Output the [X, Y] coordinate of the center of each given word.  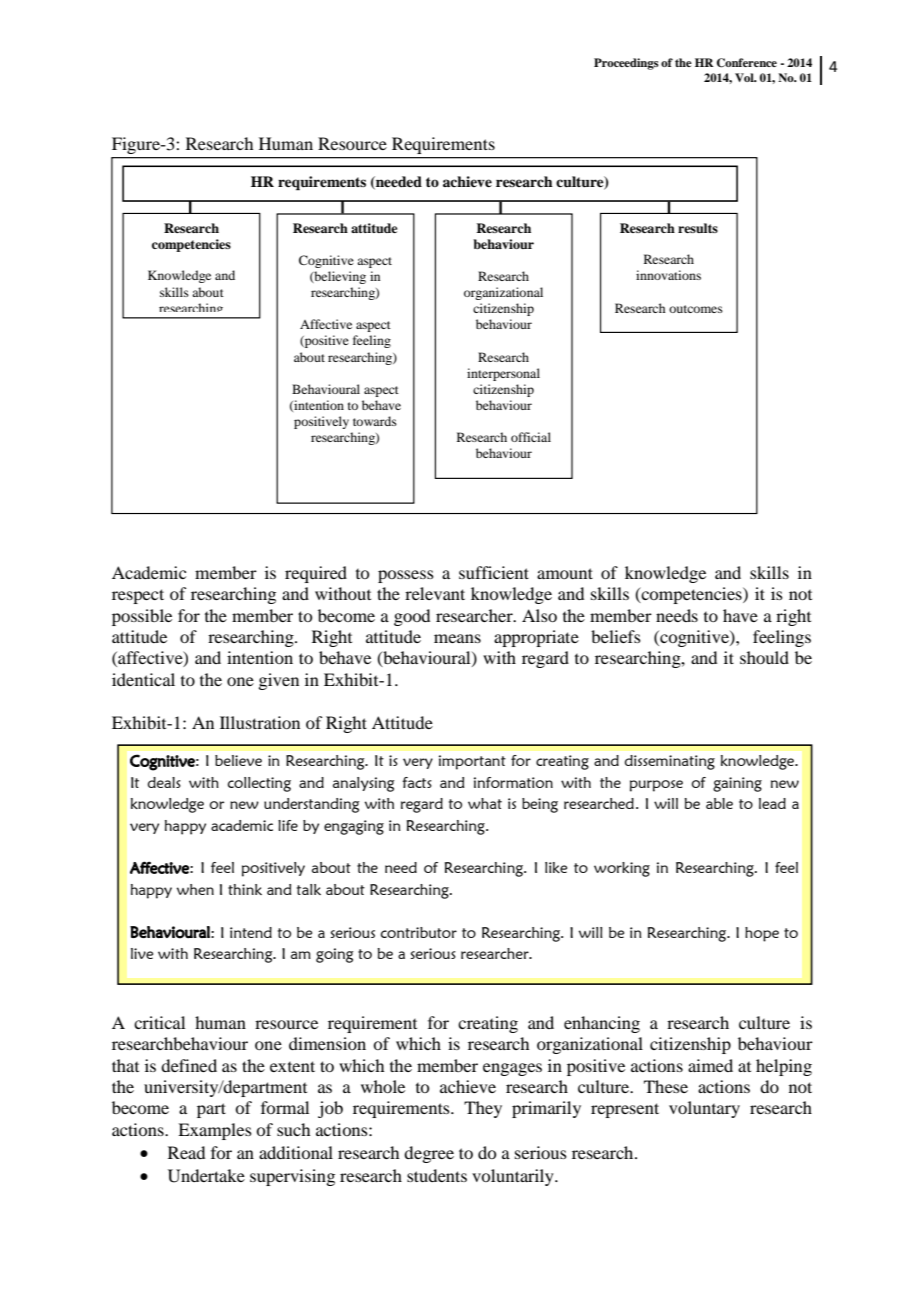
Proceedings [626, 64]
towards [375, 421]
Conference [747, 63]
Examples [215, 1131]
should [764, 657]
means [457, 638]
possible [142, 617]
